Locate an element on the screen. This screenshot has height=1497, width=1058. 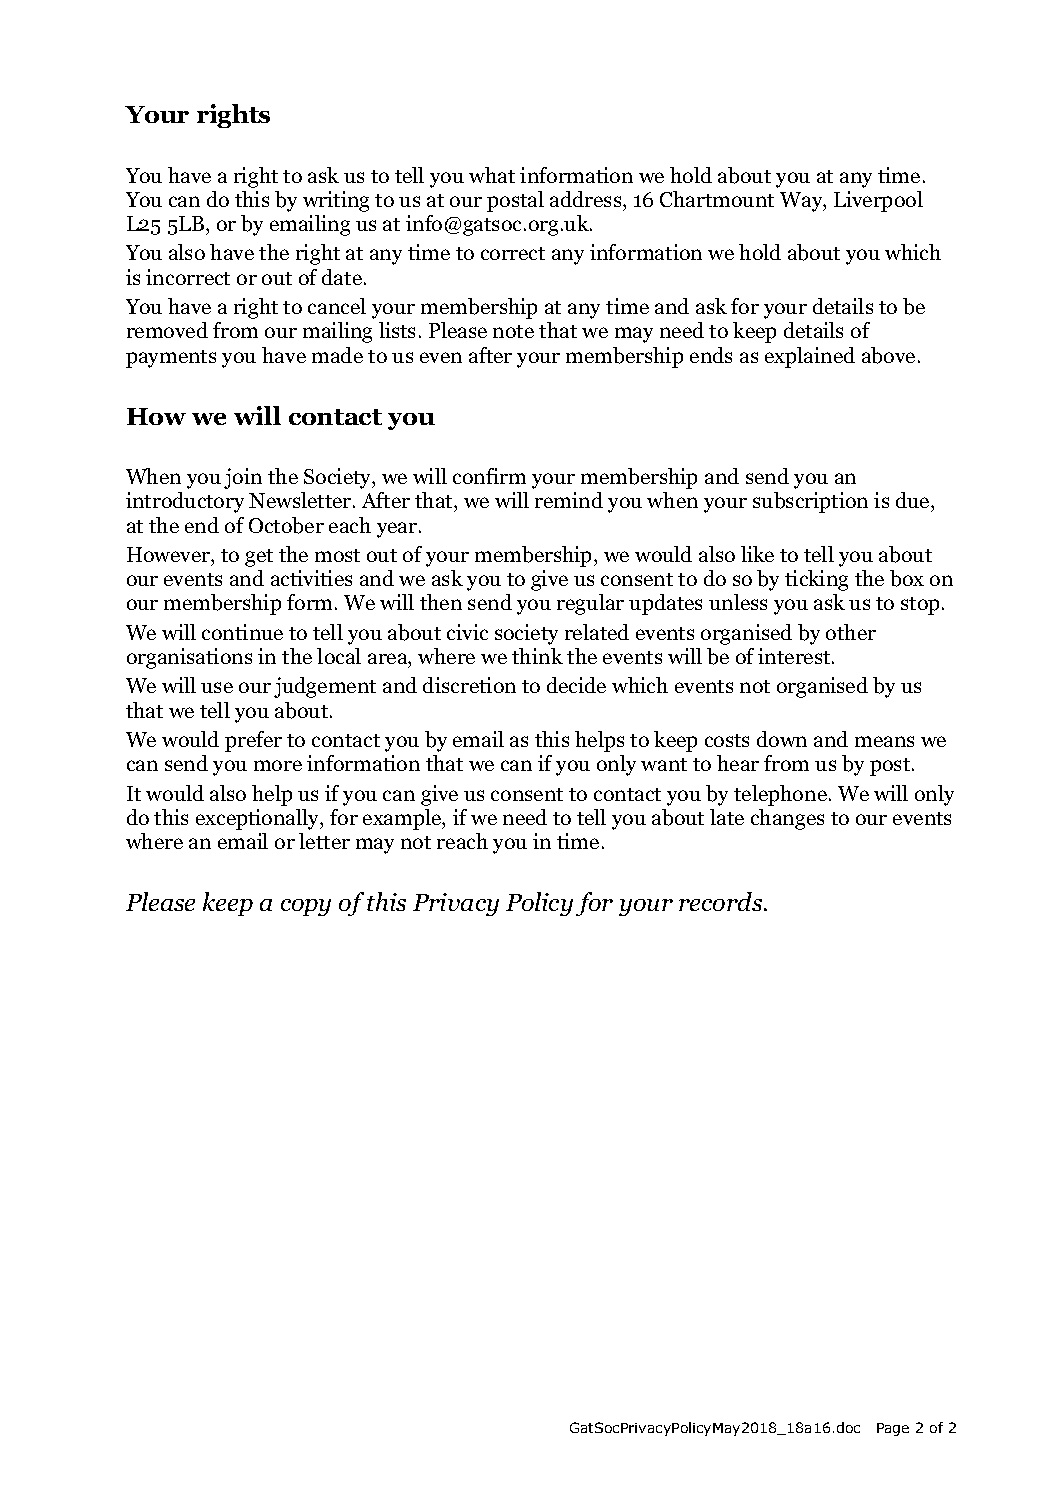
regular is located at coordinates (590, 604).
